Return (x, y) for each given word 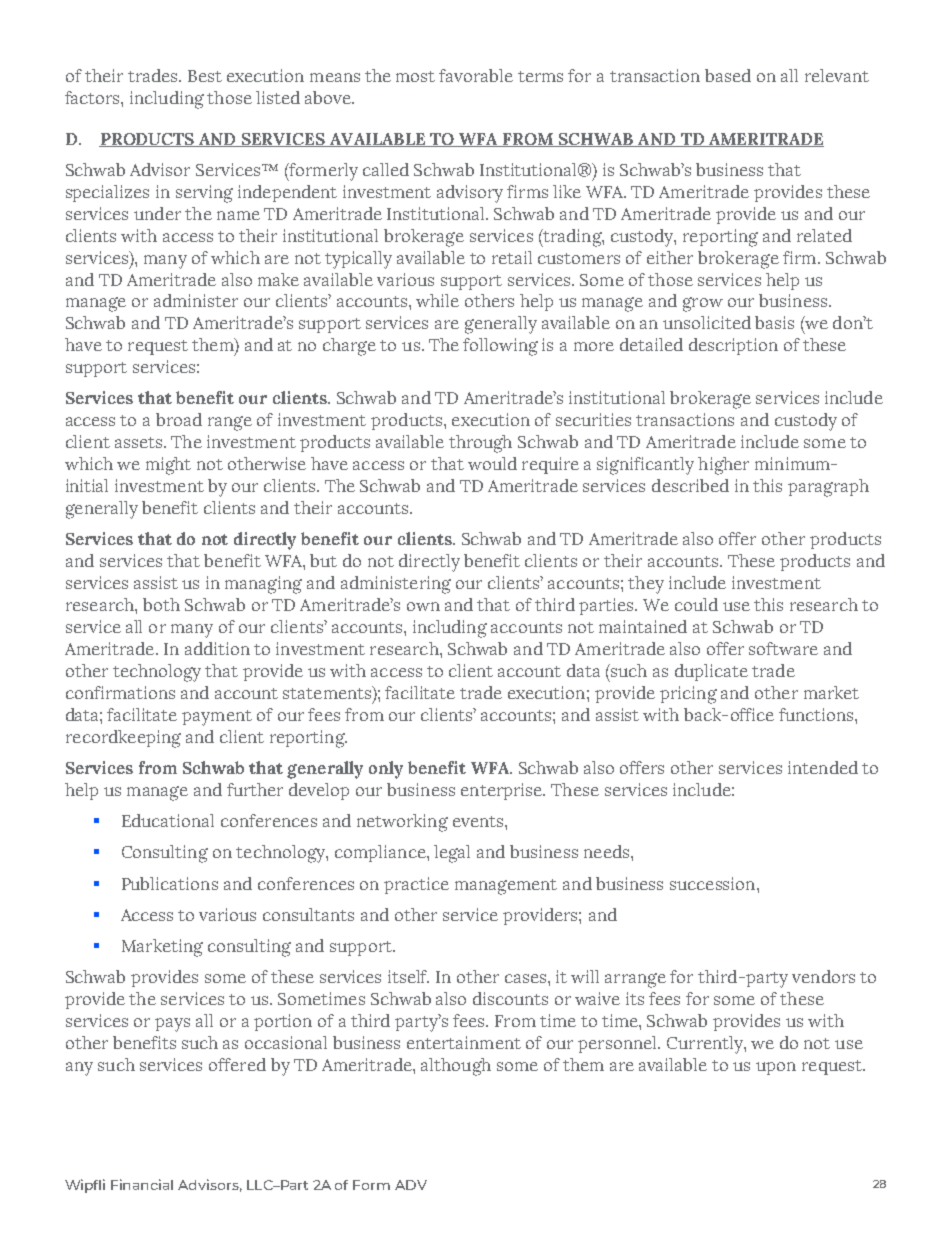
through (480, 444)
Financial (142, 1184)
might (168, 466)
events (479, 821)
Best (205, 76)
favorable (476, 75)
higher (723, 466)
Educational (168, 820)
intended (823, 767)
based (728, 75)
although (456, 1067)
